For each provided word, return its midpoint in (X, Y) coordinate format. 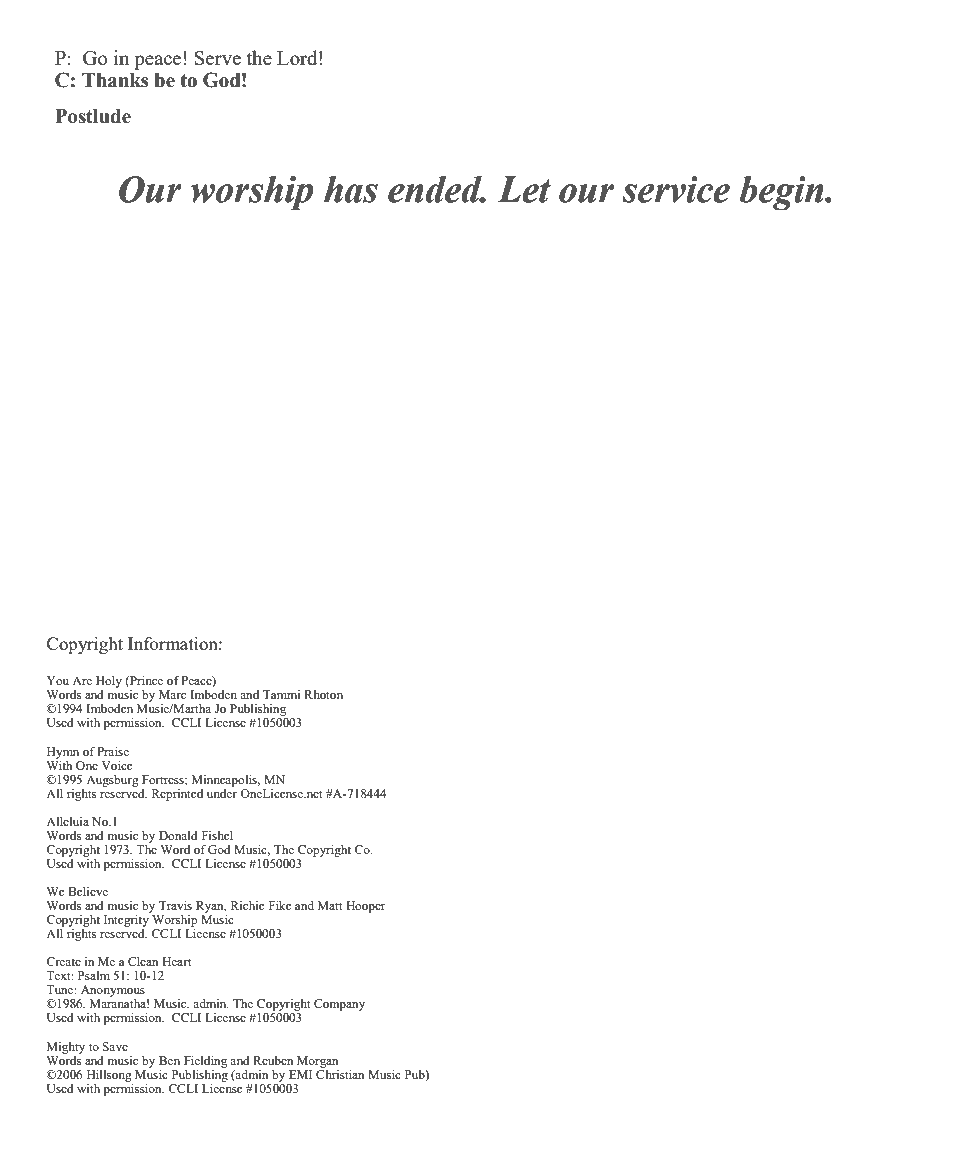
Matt (330, 905)
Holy (109, 682)
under (222, 792)
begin (782, 193)
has (351, 189)
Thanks (115, 80)
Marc (172, 694)
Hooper (365, 907)
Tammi (281, 694)
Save (115, 1046)
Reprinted (177, 795)
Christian (340, 1073)
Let (524, 189)
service (676, 189)
